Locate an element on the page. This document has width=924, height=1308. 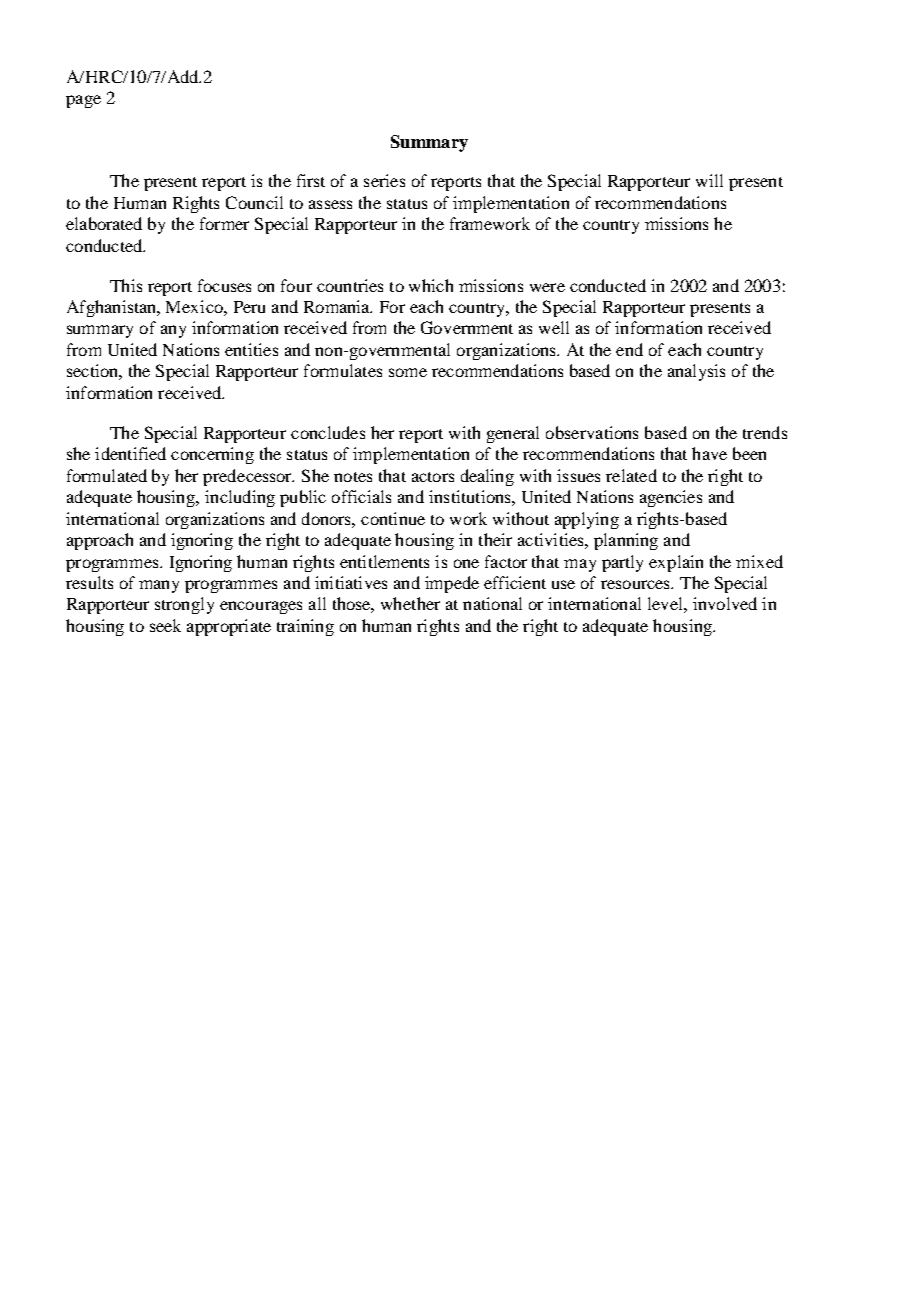
series is located at coordinates (384, 180).
